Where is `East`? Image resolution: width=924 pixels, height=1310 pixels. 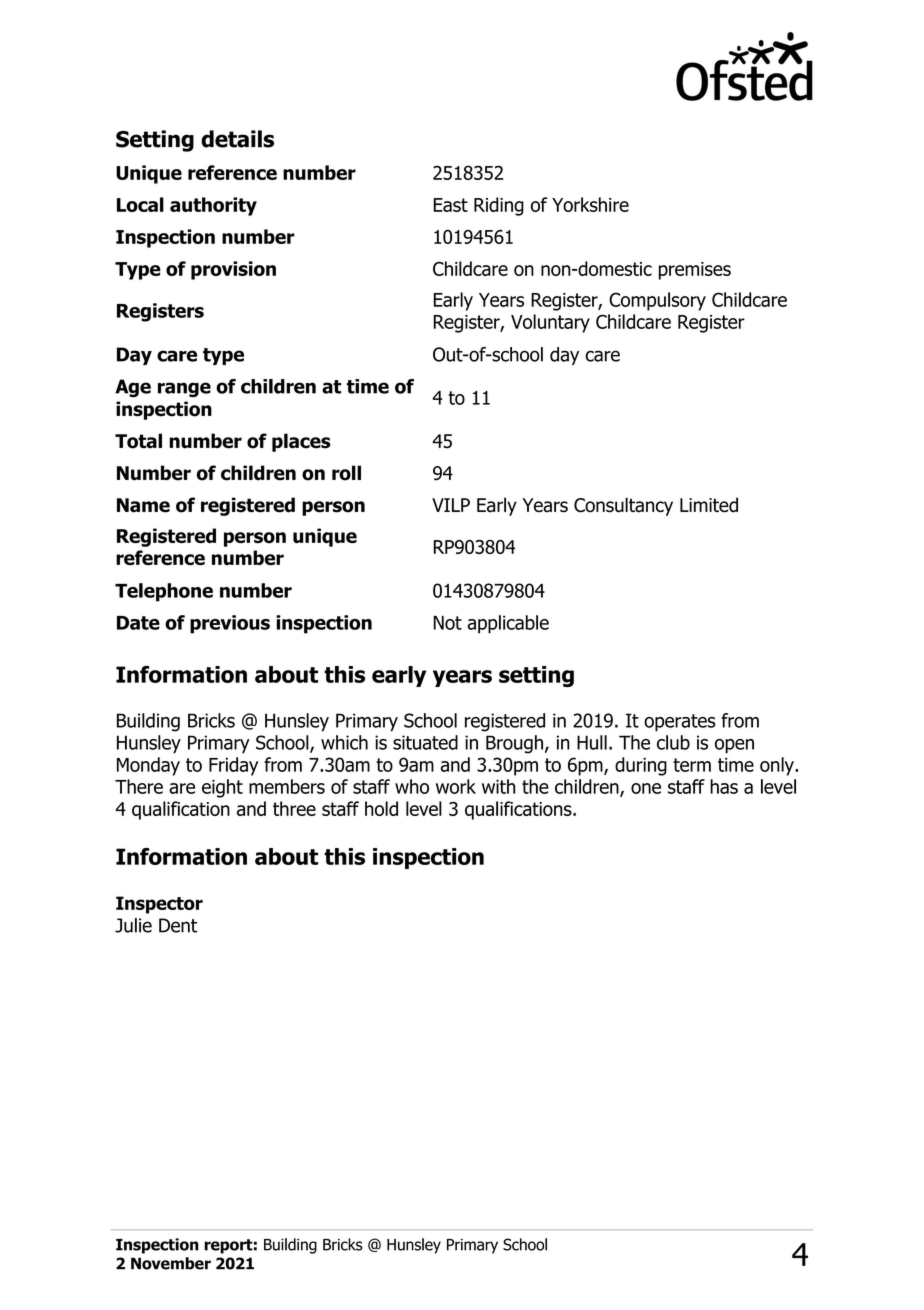 East is located at coordinates (450, 205).
